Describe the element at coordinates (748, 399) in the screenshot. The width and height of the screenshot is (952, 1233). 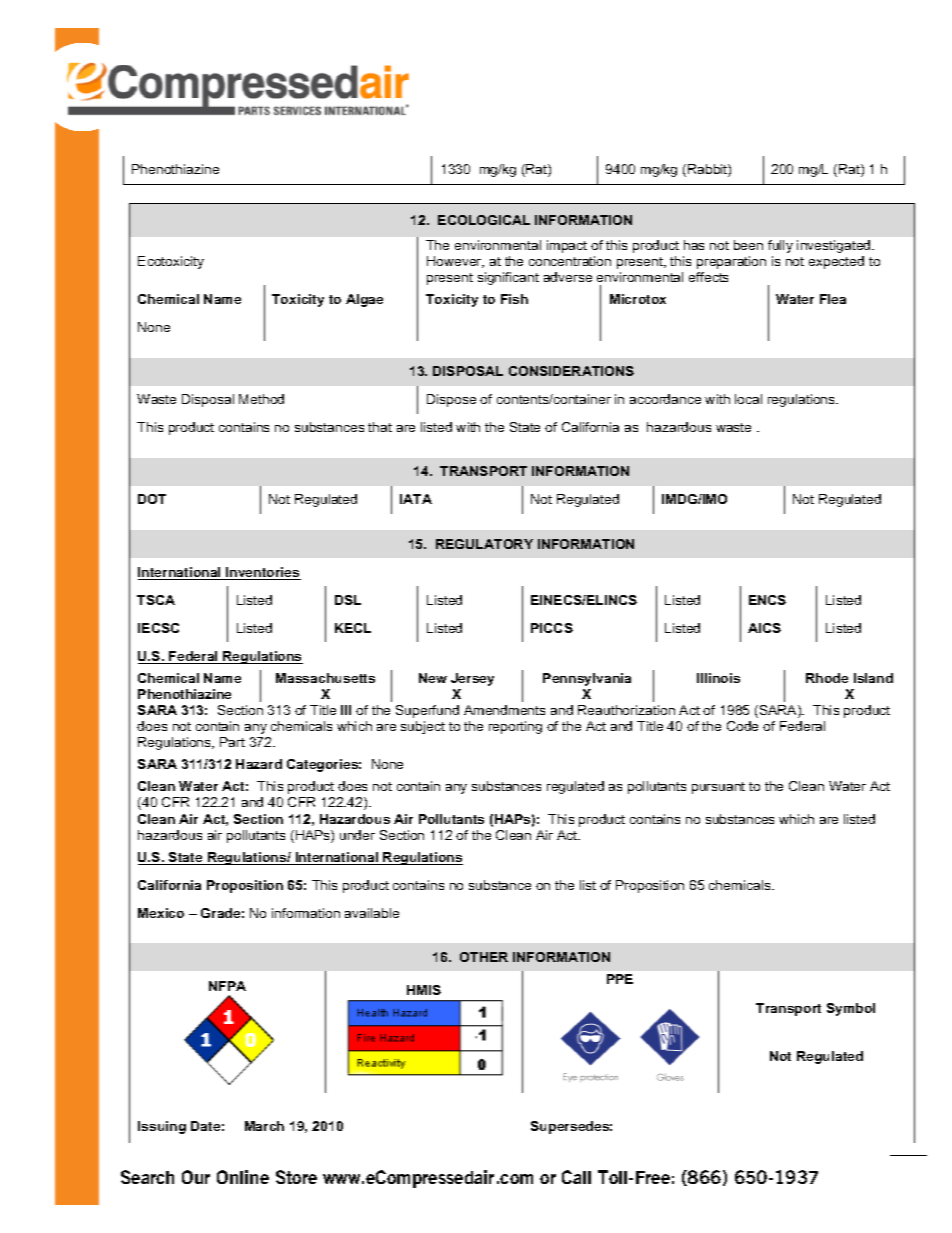
I see `local` at that location.
